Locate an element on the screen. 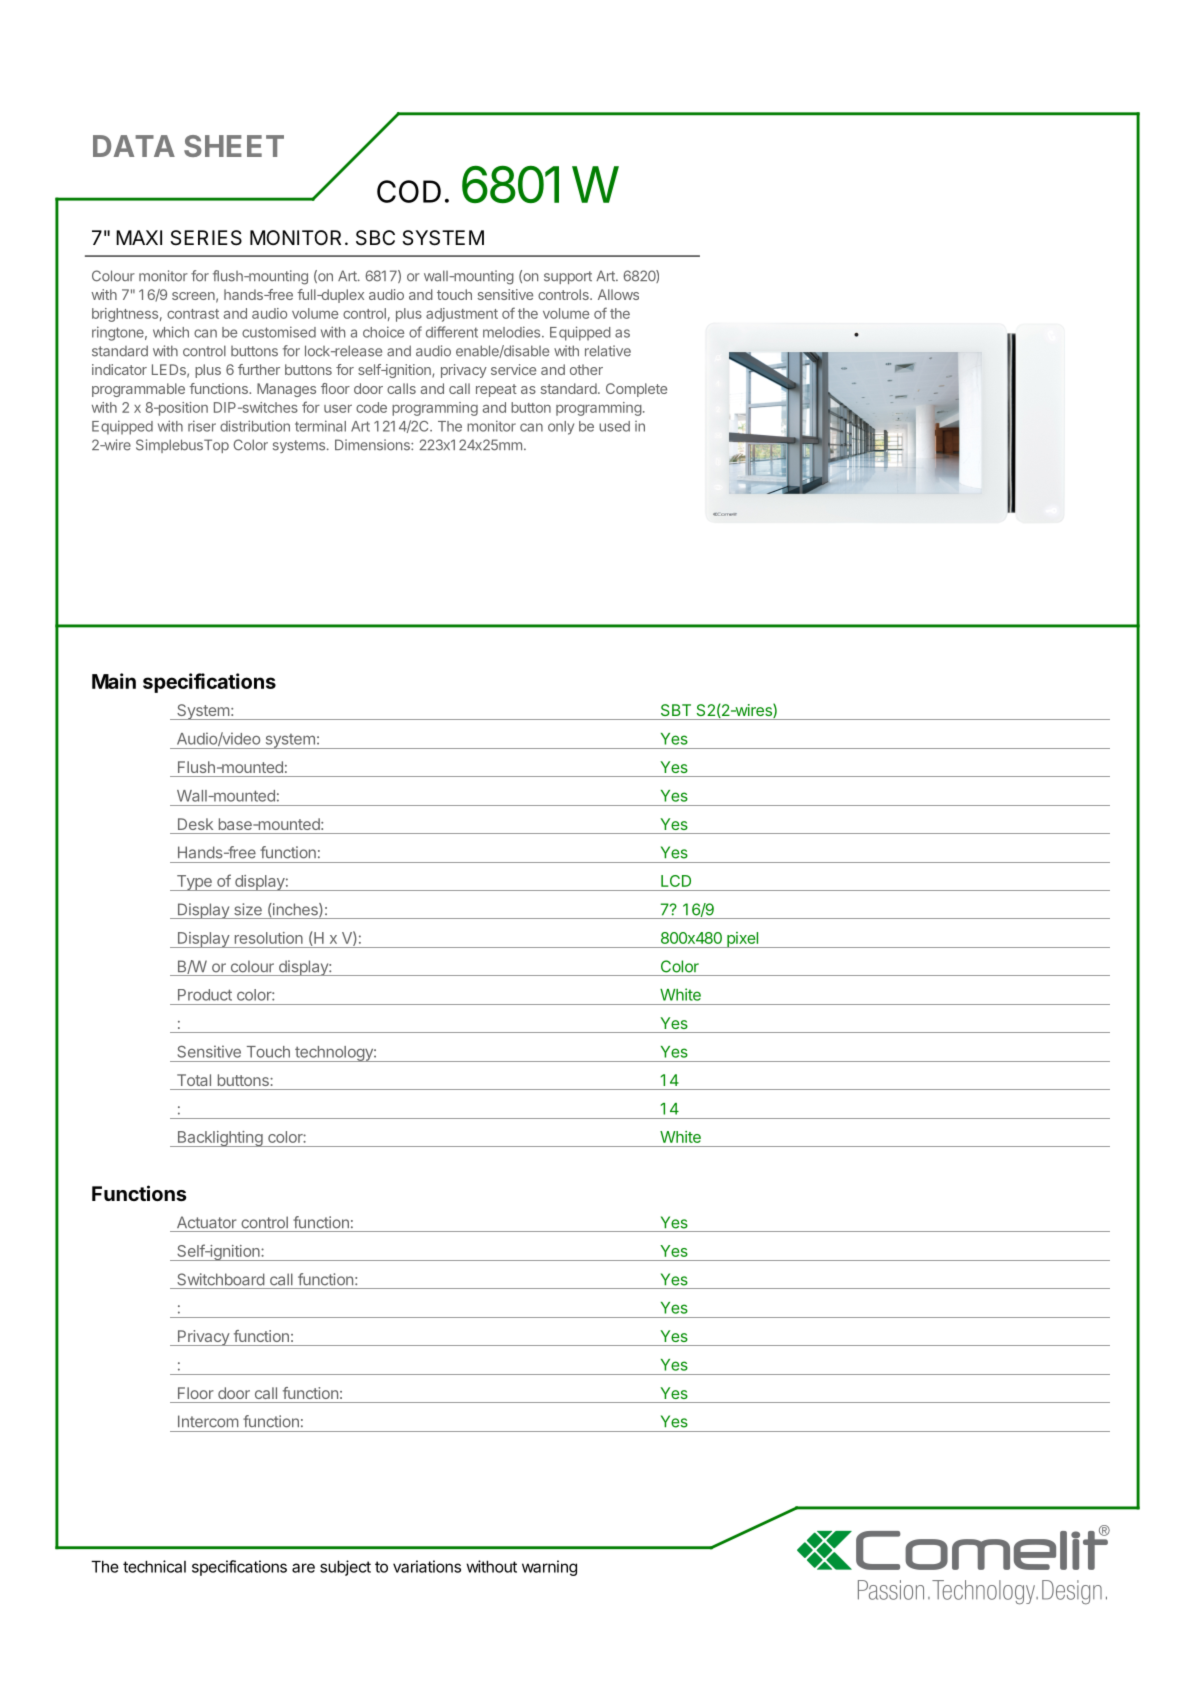 The image size is (1195, 1690). SBC is located at coordinates (375, 238).
